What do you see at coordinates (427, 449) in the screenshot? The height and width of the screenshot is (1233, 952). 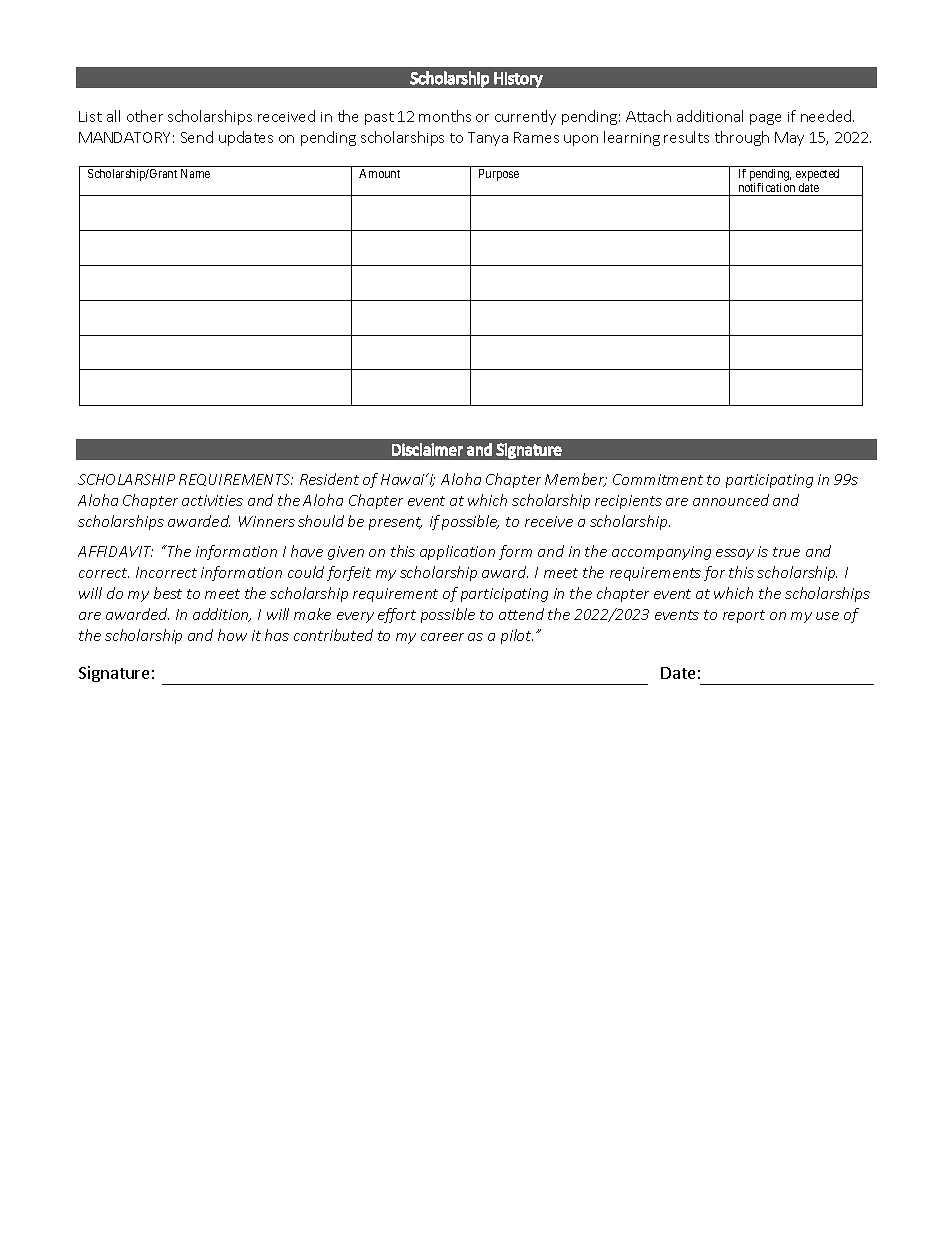 I see `Disclaimer` at bounding box center [427, 449].
